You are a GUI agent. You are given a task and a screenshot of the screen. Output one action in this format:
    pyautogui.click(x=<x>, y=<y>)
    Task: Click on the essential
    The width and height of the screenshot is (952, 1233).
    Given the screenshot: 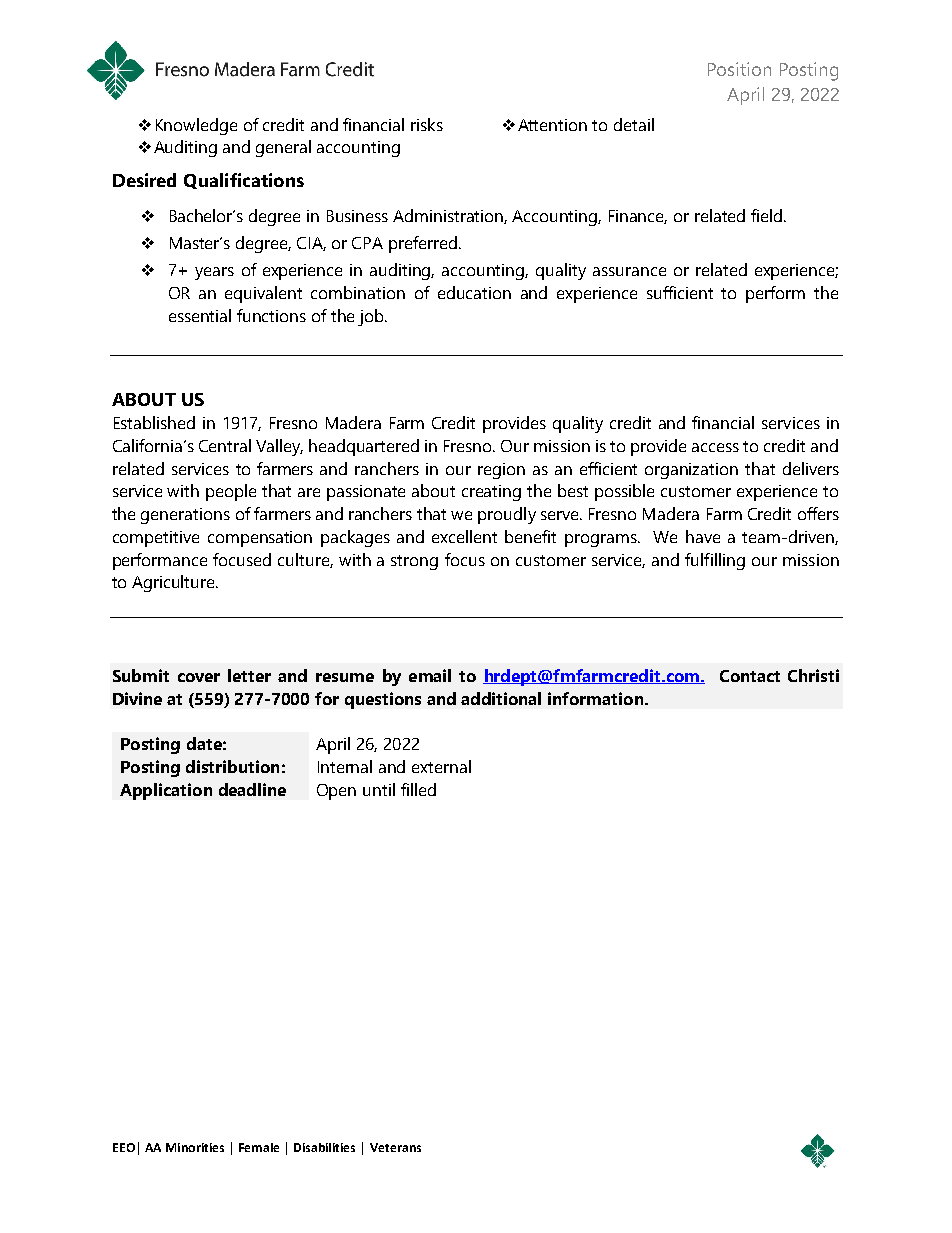 What is the action you would take?
    pyautogui.click(x=200, y=315)
